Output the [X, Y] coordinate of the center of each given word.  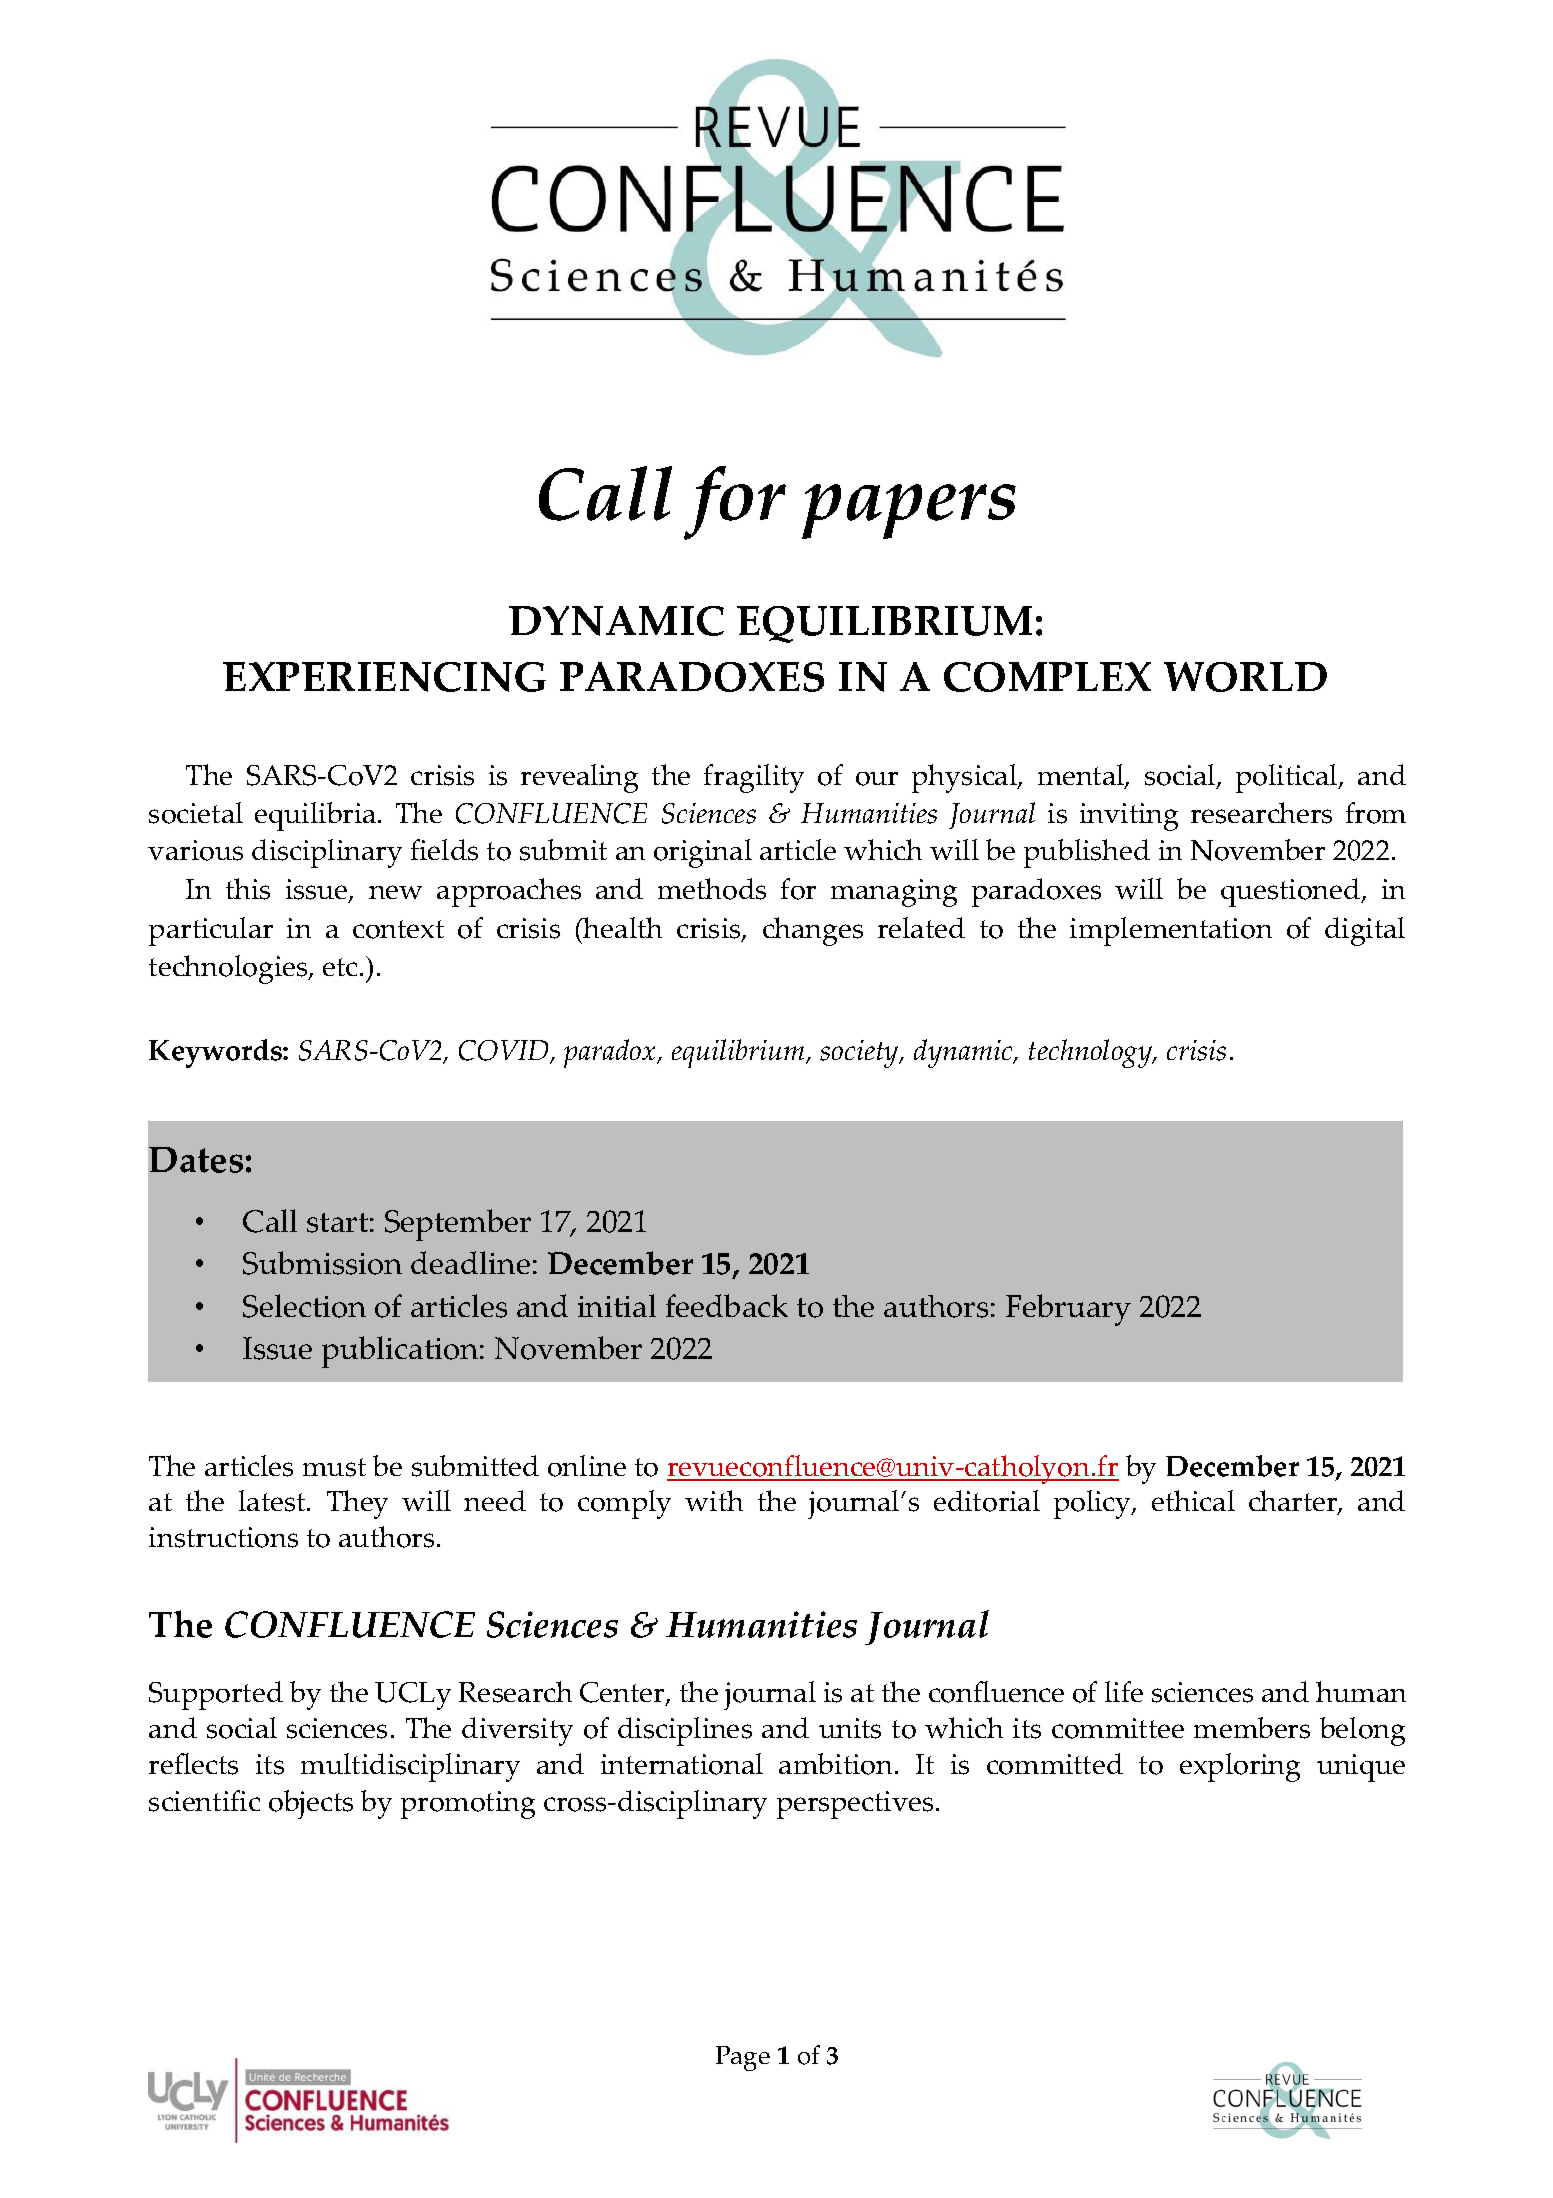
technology [1092, 1053]
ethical [1193, 1500]
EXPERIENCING [384, 677]
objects [311, 1804]
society [860, 1054]
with [714, 1500]
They [357, 1504]
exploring [1240, 1767]
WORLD [1245, 677]
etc [340, 967]
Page [743, 2058]
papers [909, 511]
